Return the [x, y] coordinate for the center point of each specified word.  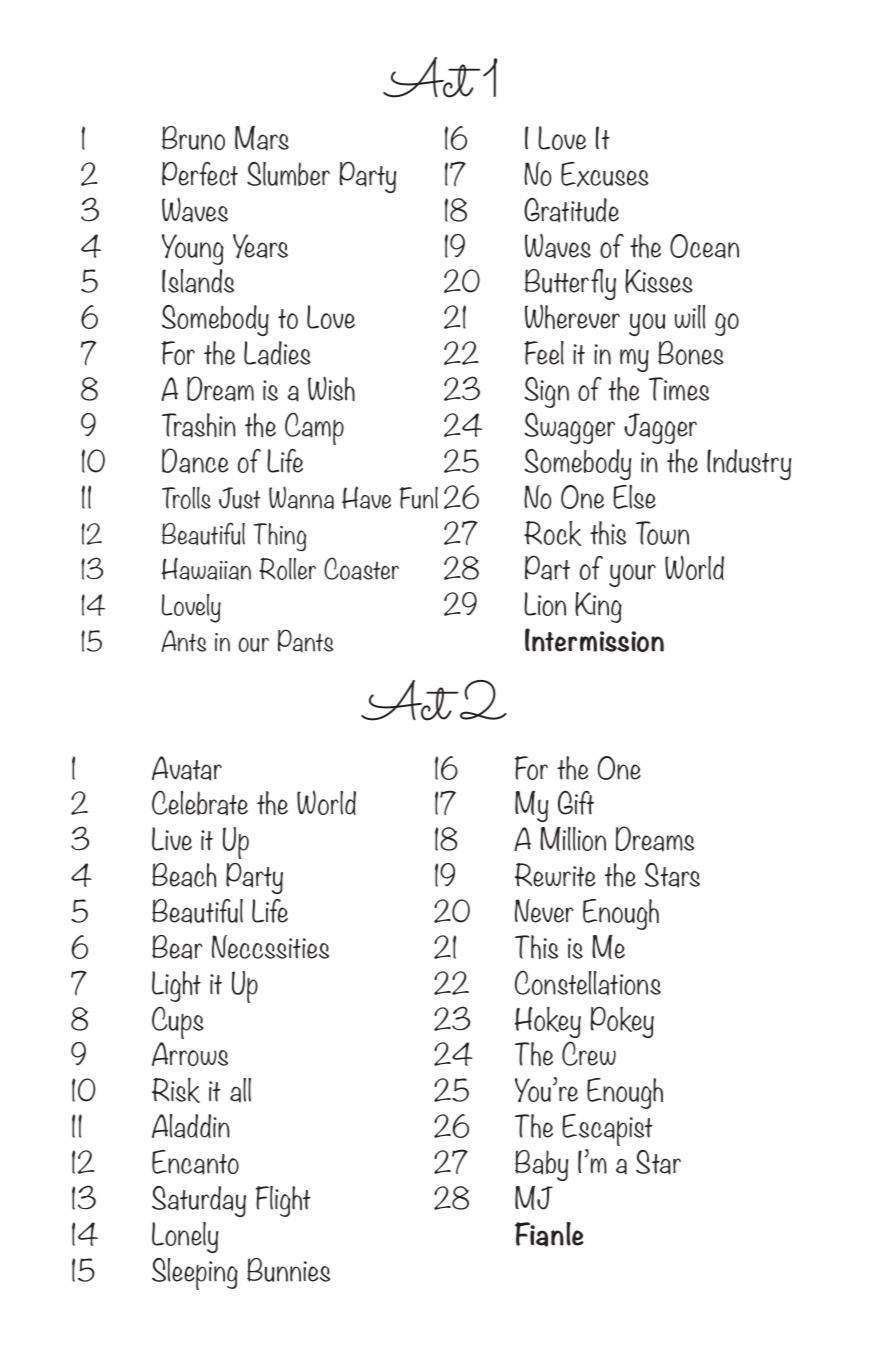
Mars [262, 138]
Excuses [605, 174]
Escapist [607, 1130]
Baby [542, 1165]
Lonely [185, 1237]
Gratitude [571, 210]
